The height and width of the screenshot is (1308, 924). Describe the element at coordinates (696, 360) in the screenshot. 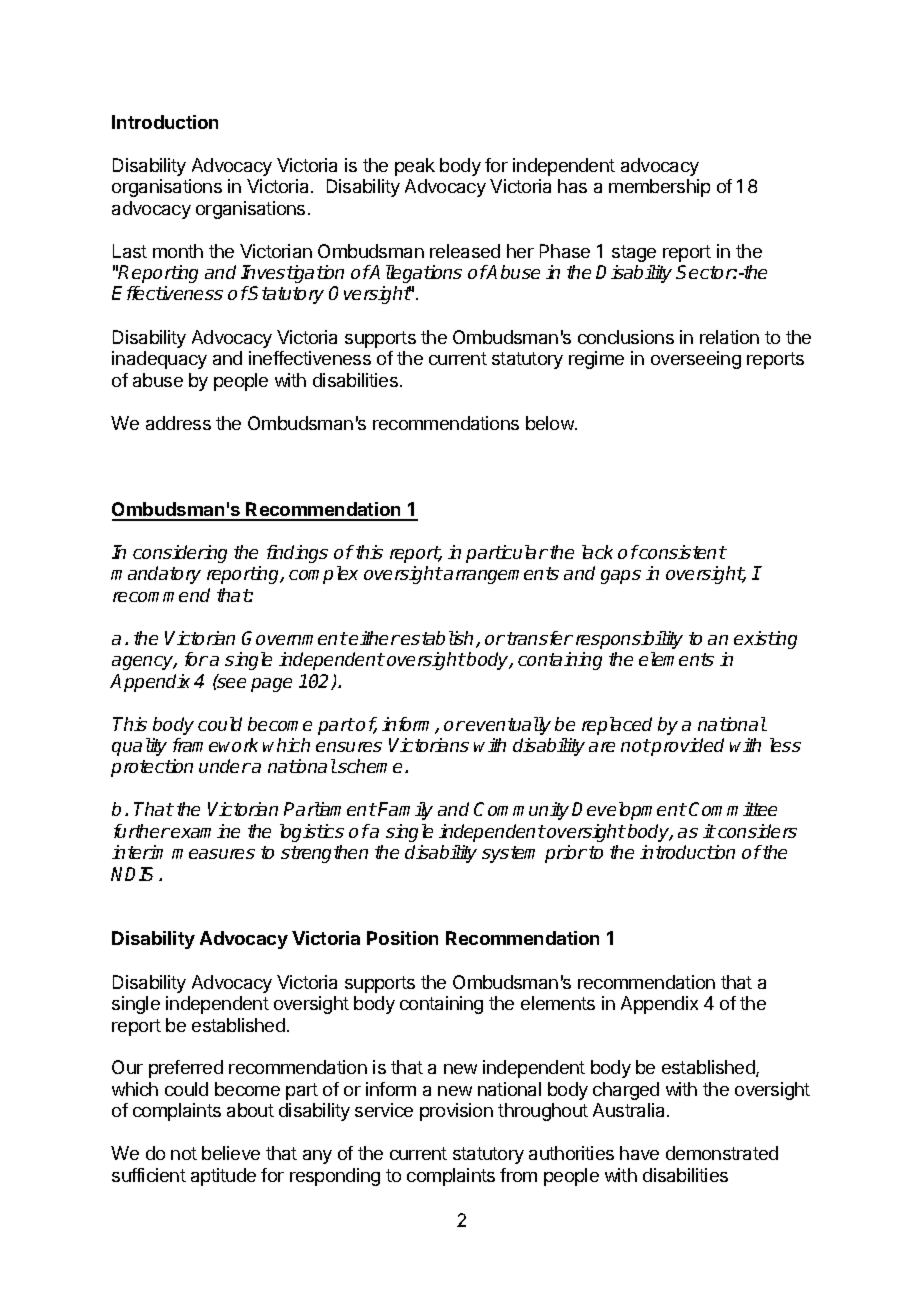

I see `overseeing` at that location.
